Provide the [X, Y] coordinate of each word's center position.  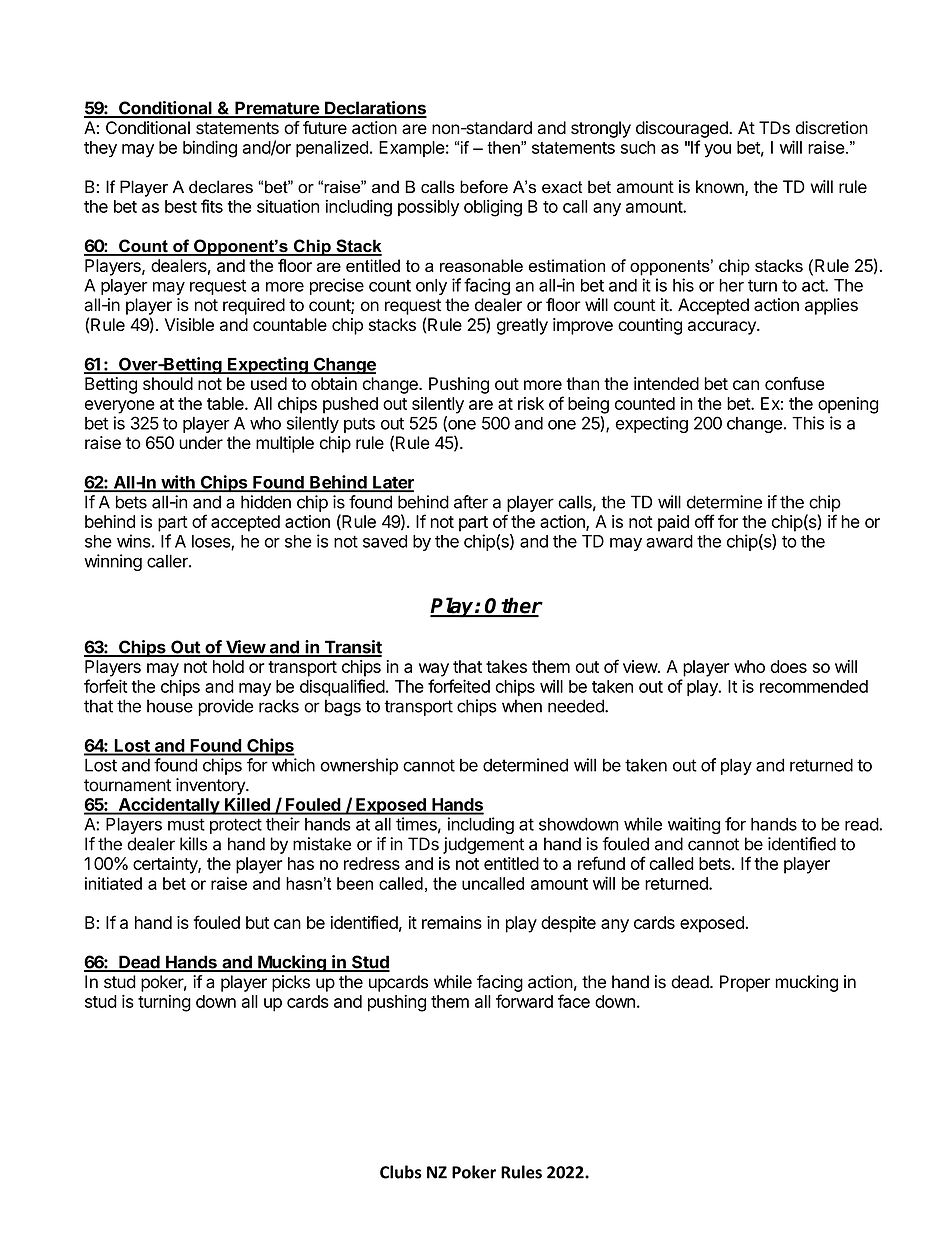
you [717, 151]
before [484, 187]
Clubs [401, 1172]
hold [228, 666]
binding [210, 149]
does [789, 666]
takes [506, 666]
